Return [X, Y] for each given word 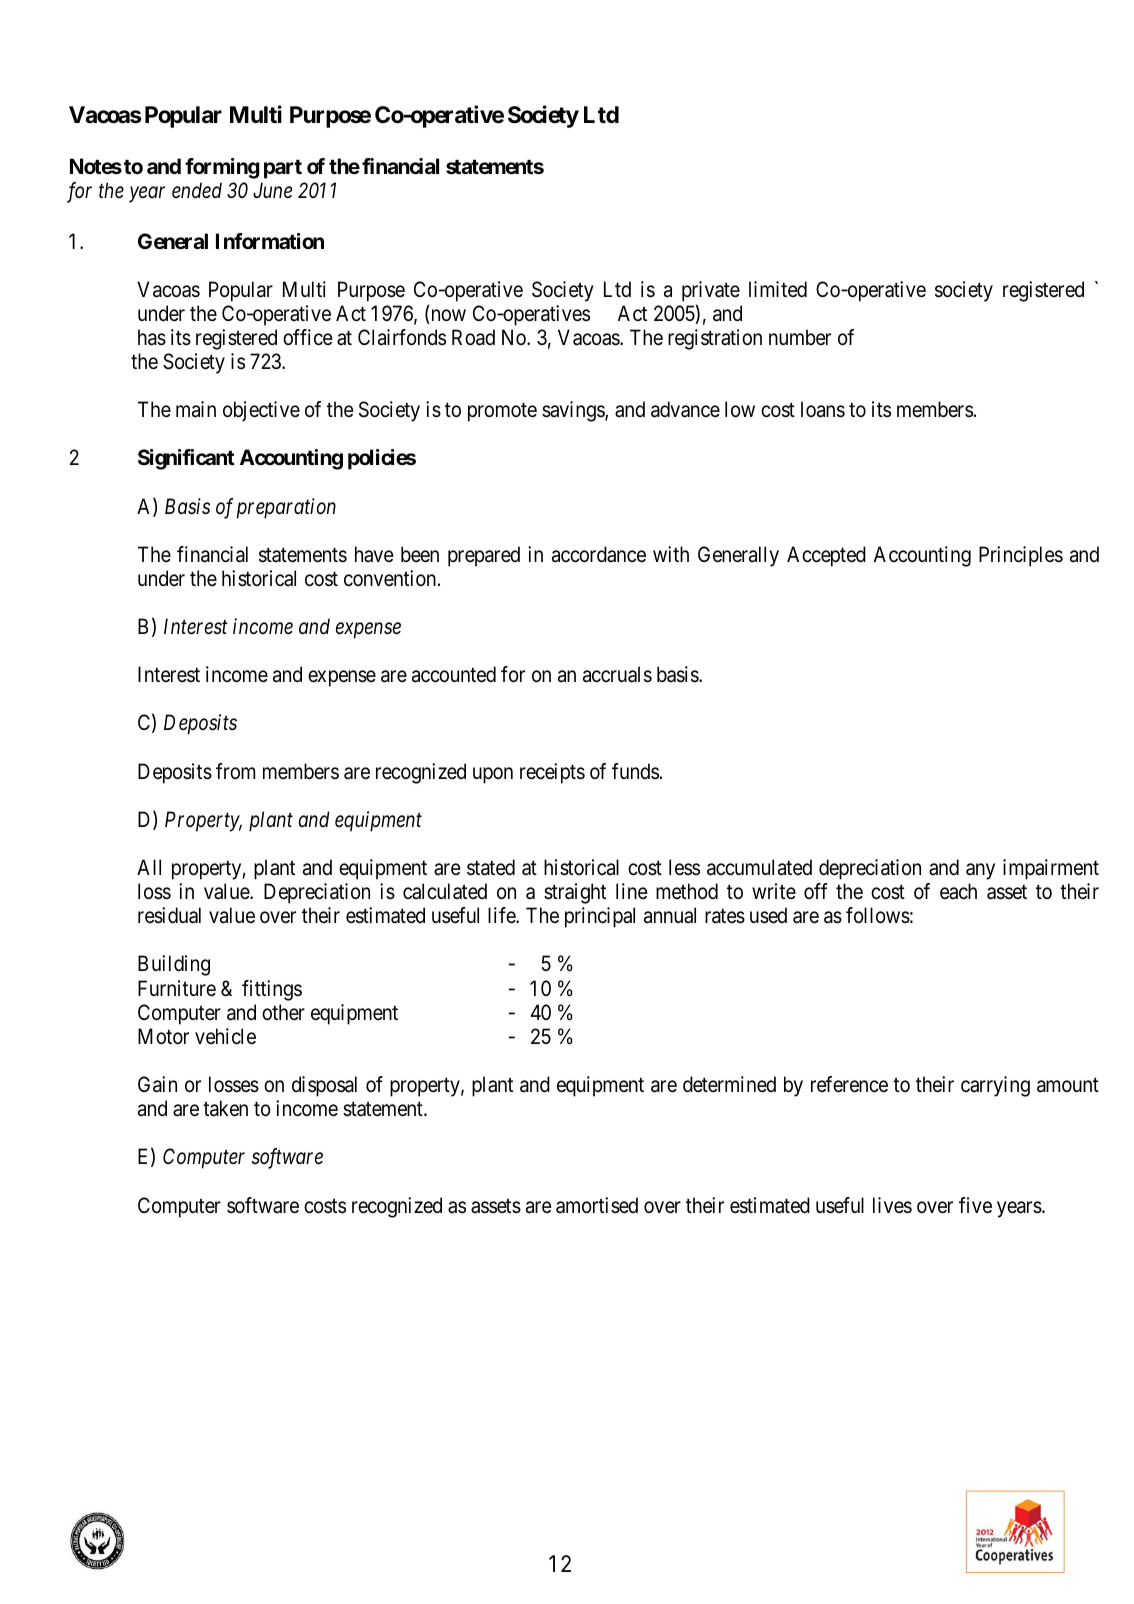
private [711, 291]
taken [225, 1108]
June [272, 190]
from [235, 771]
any [980, 871]
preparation [286, 508]
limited [778, 289]
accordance [599, 554]
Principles [1021, 556]
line [632, 891]
